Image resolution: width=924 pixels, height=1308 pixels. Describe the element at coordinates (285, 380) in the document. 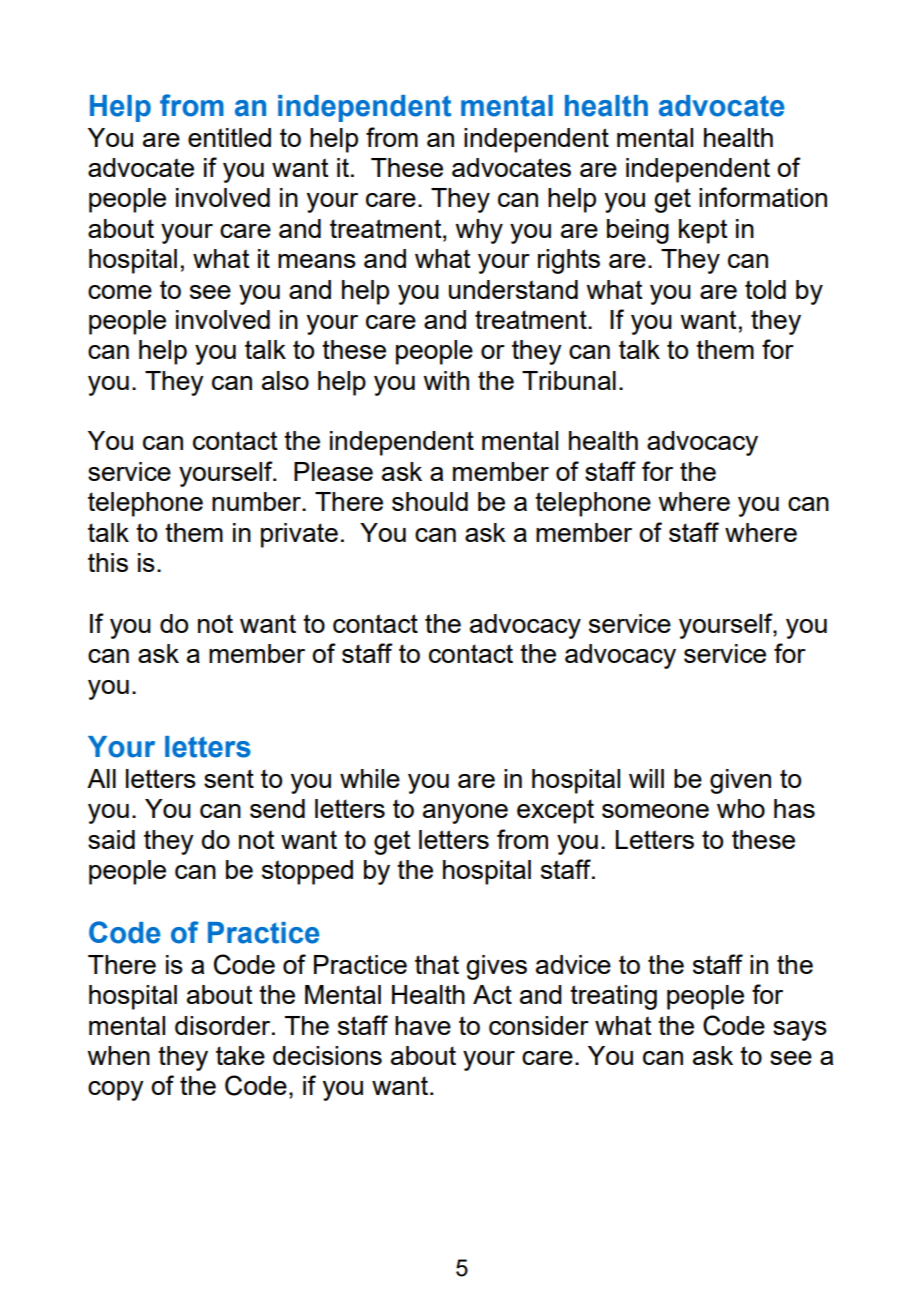

I see `also` at that location.
